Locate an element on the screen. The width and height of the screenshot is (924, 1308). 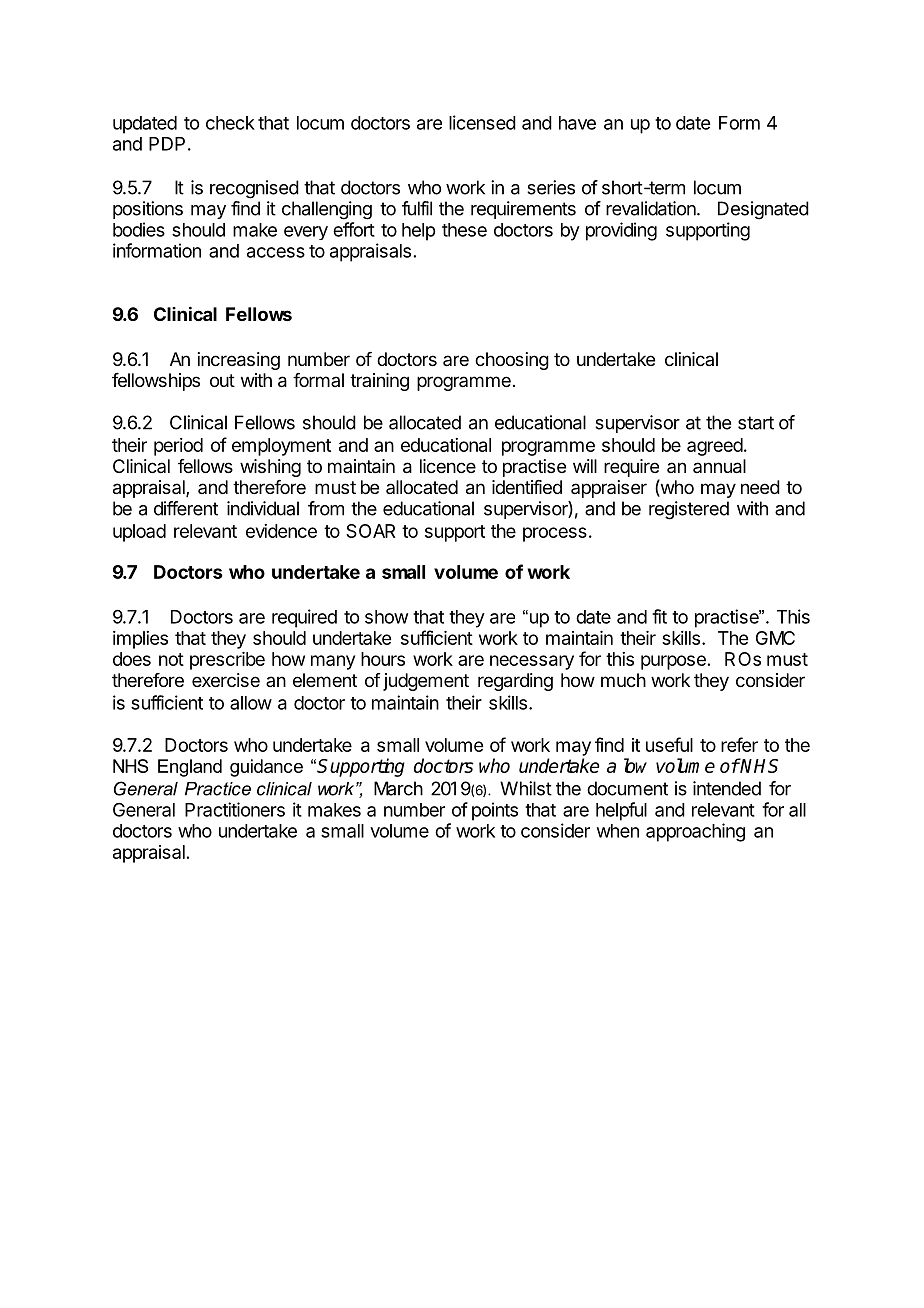
licensed is located at coordinates (482, 122).
